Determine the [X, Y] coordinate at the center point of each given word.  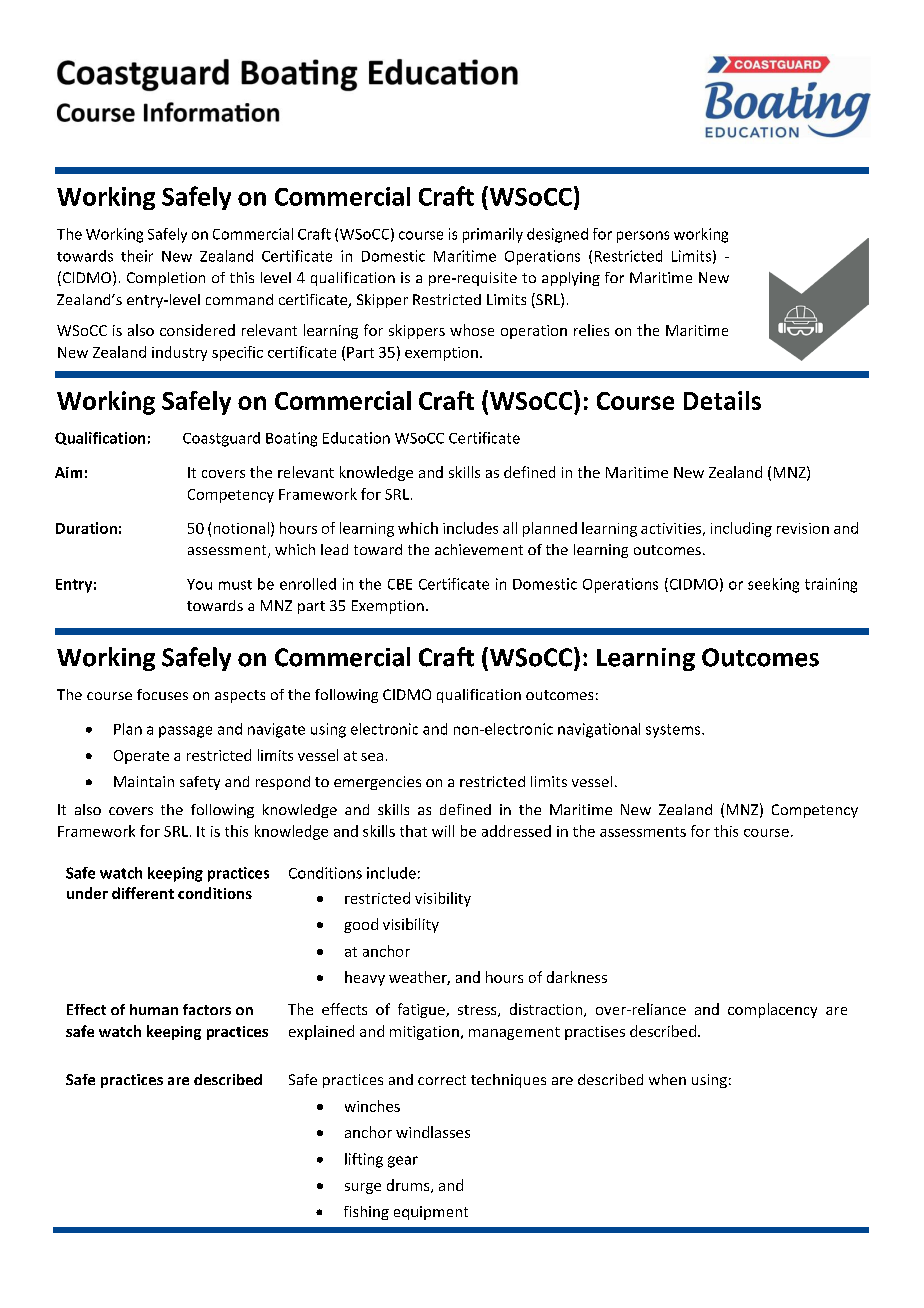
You [199, 584]
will [443, 831]
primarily [493, 235]
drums [409, 1186]
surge [363, 1188]
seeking [773, 585]
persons [643, 237]
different [143, 893]
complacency [772, 1010]
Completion [166, 279]
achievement [479, 549]
